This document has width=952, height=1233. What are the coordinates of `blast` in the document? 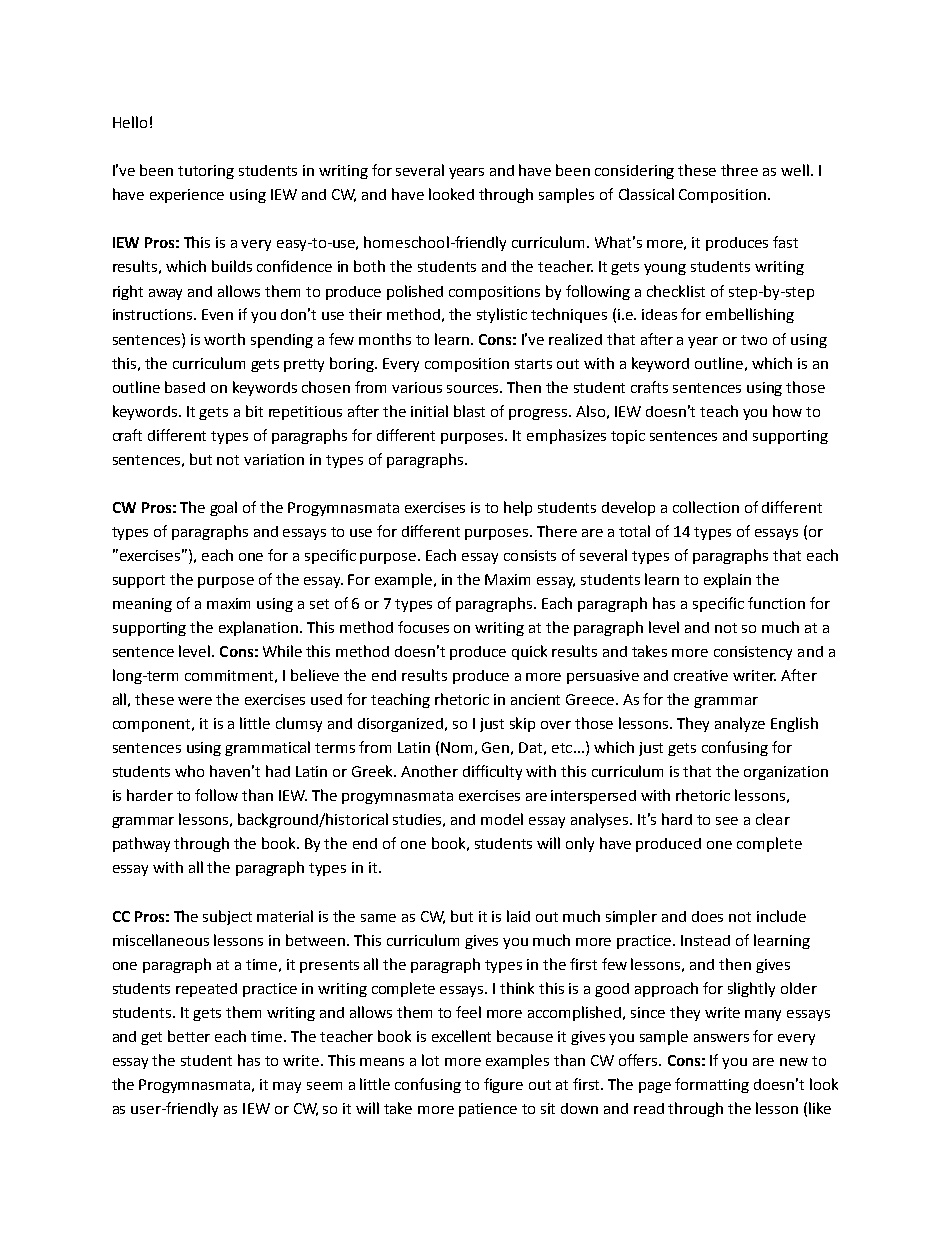 It's located at (469, 411).
